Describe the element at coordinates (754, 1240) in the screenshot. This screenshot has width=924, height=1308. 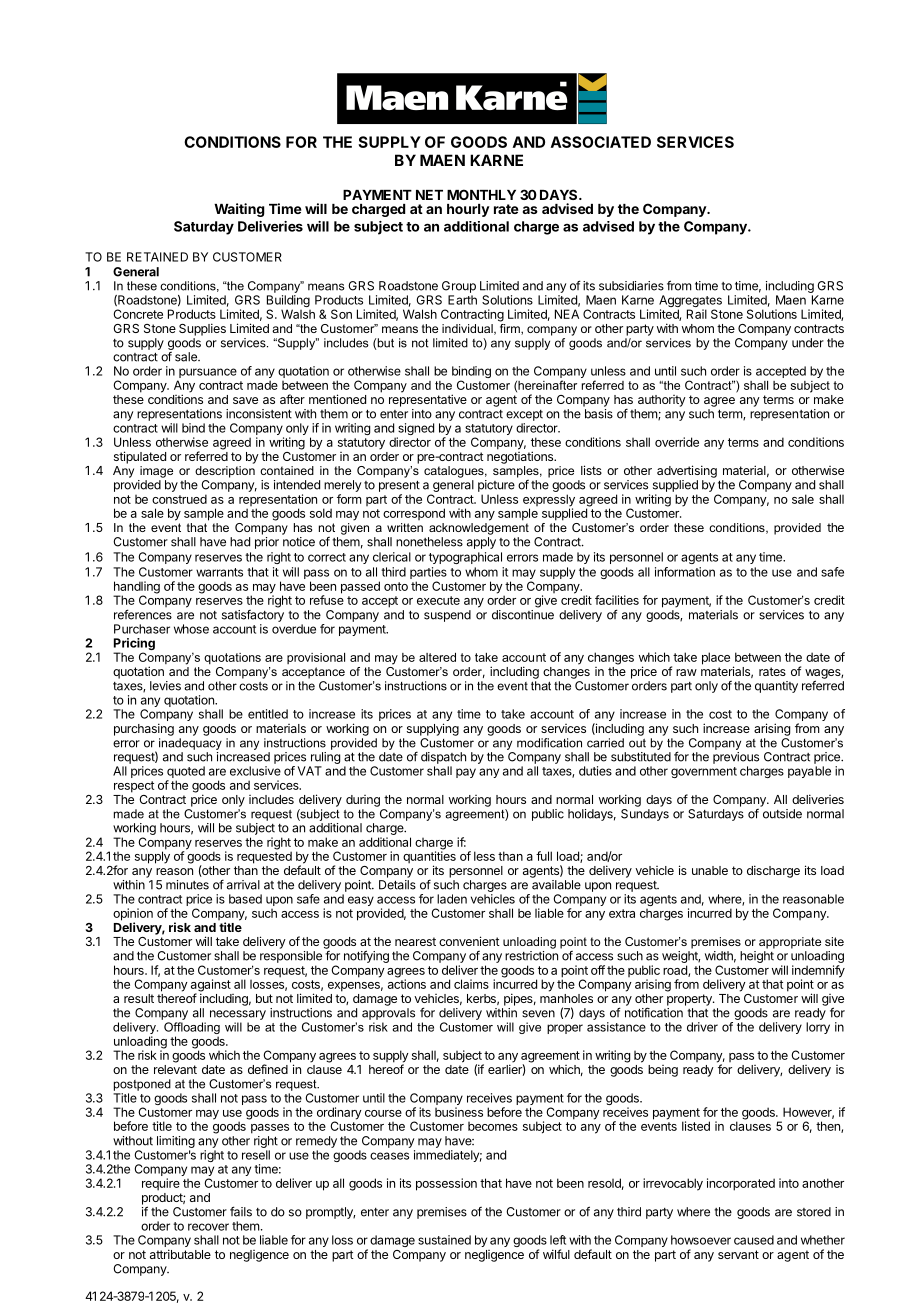
I see `caused` at that location.
